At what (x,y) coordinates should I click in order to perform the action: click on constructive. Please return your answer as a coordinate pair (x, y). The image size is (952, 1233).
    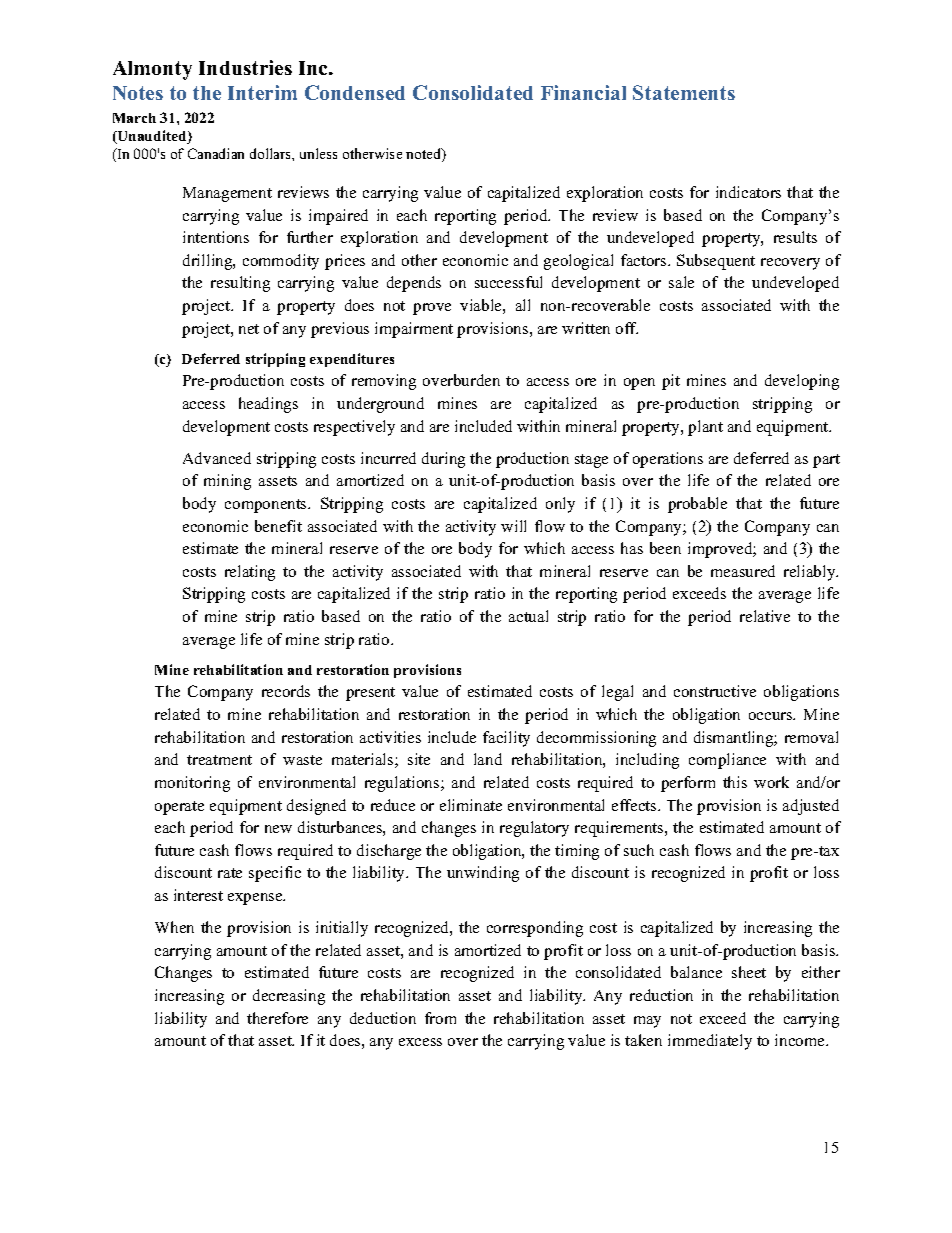
    Looking at the image, I should click on (715, 691).
